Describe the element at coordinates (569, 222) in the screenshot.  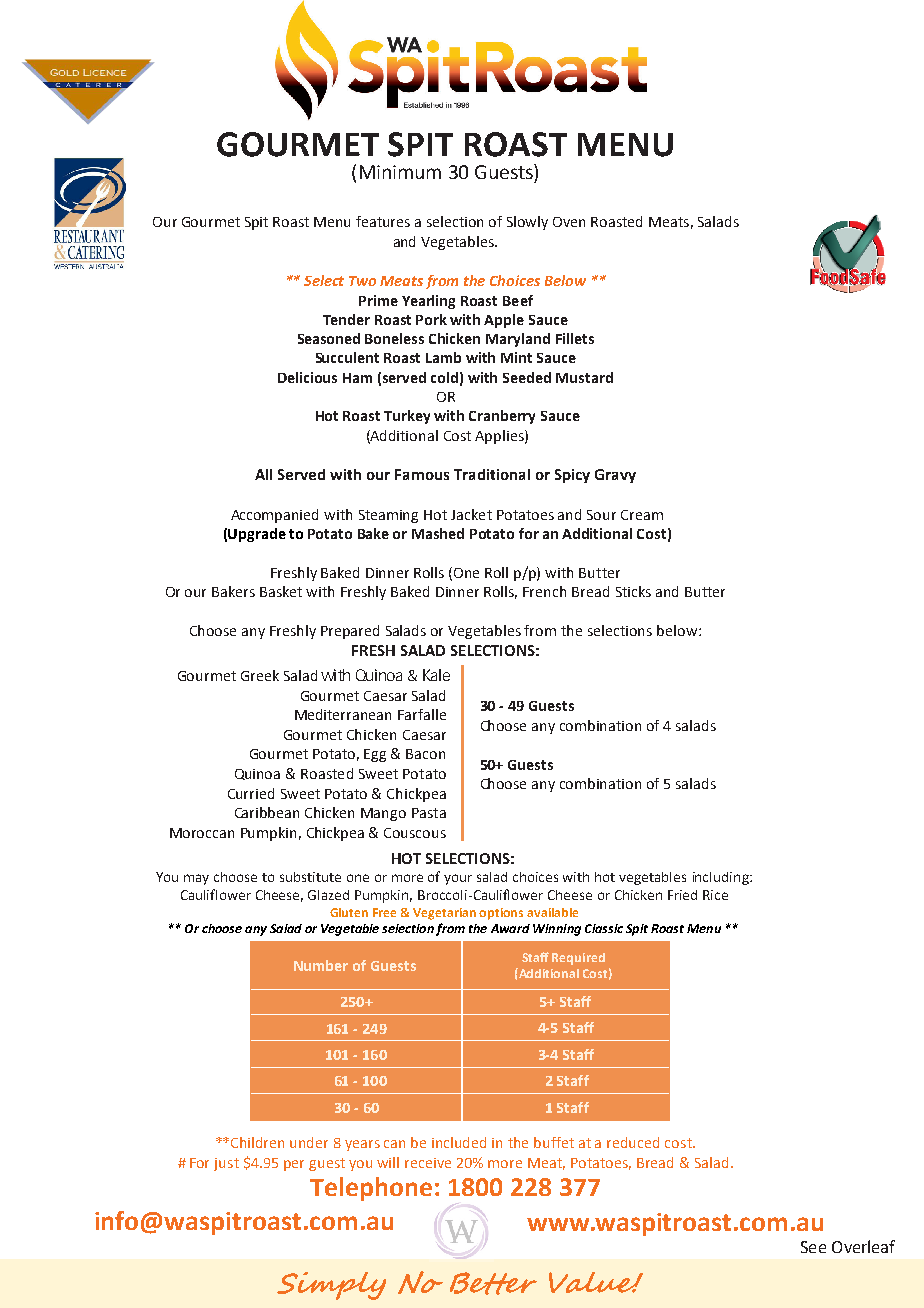
I see `Oven` at that location.
